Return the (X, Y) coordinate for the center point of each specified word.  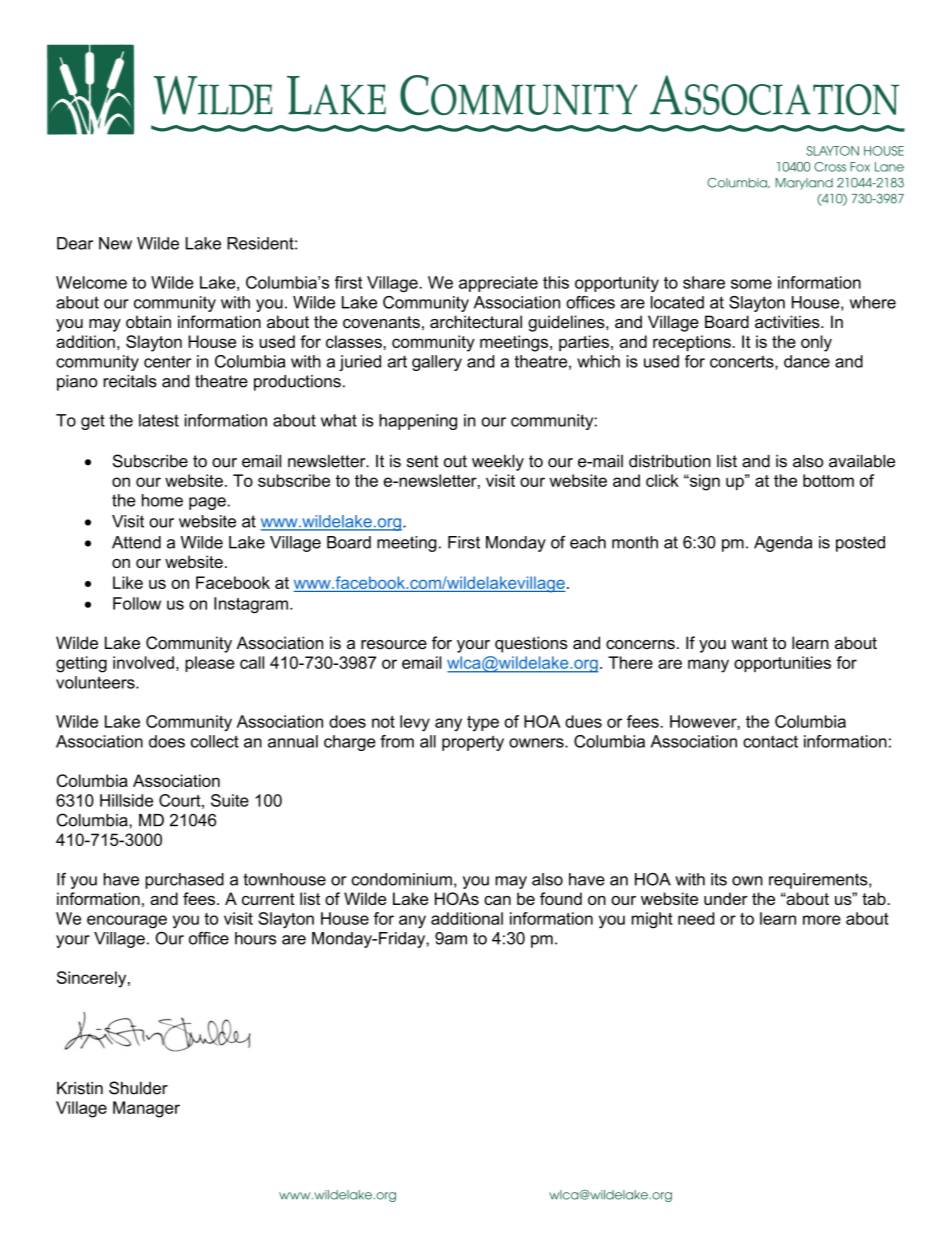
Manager (146, 1109)
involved (143, 662)
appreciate (498, 284)
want (749, 643)
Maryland (804, 184)
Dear (75, 243)
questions (531, 644)
